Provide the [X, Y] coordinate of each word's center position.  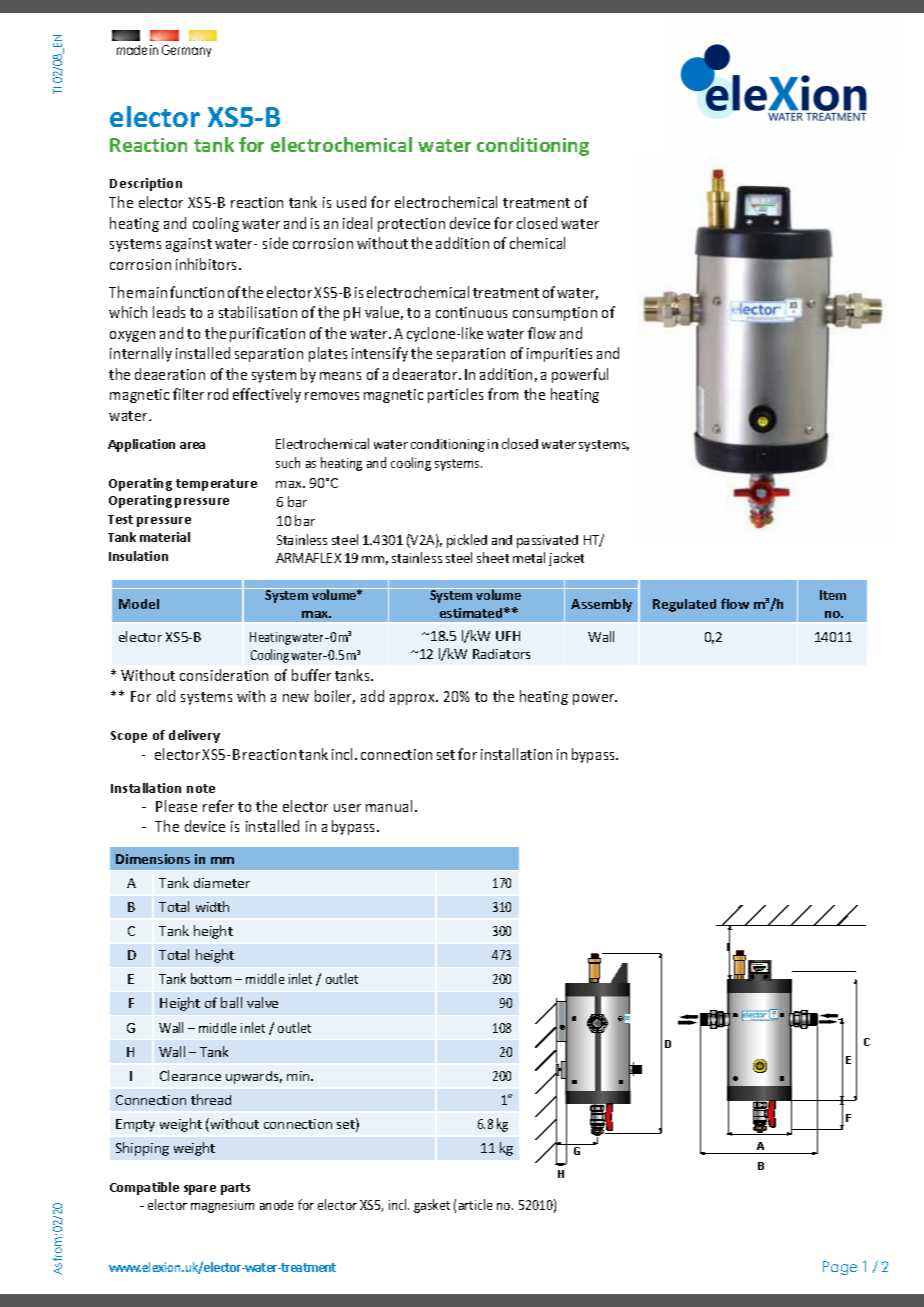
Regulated [684, 605]
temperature [216, 485]
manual [389, 806]
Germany [186, 51]
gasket [432, 1206]
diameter [222, 883]
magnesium [222, 1206]
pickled [467, 541]
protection [411, 225]
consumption [555, 314]
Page [840, 1268]
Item [833, 595]
